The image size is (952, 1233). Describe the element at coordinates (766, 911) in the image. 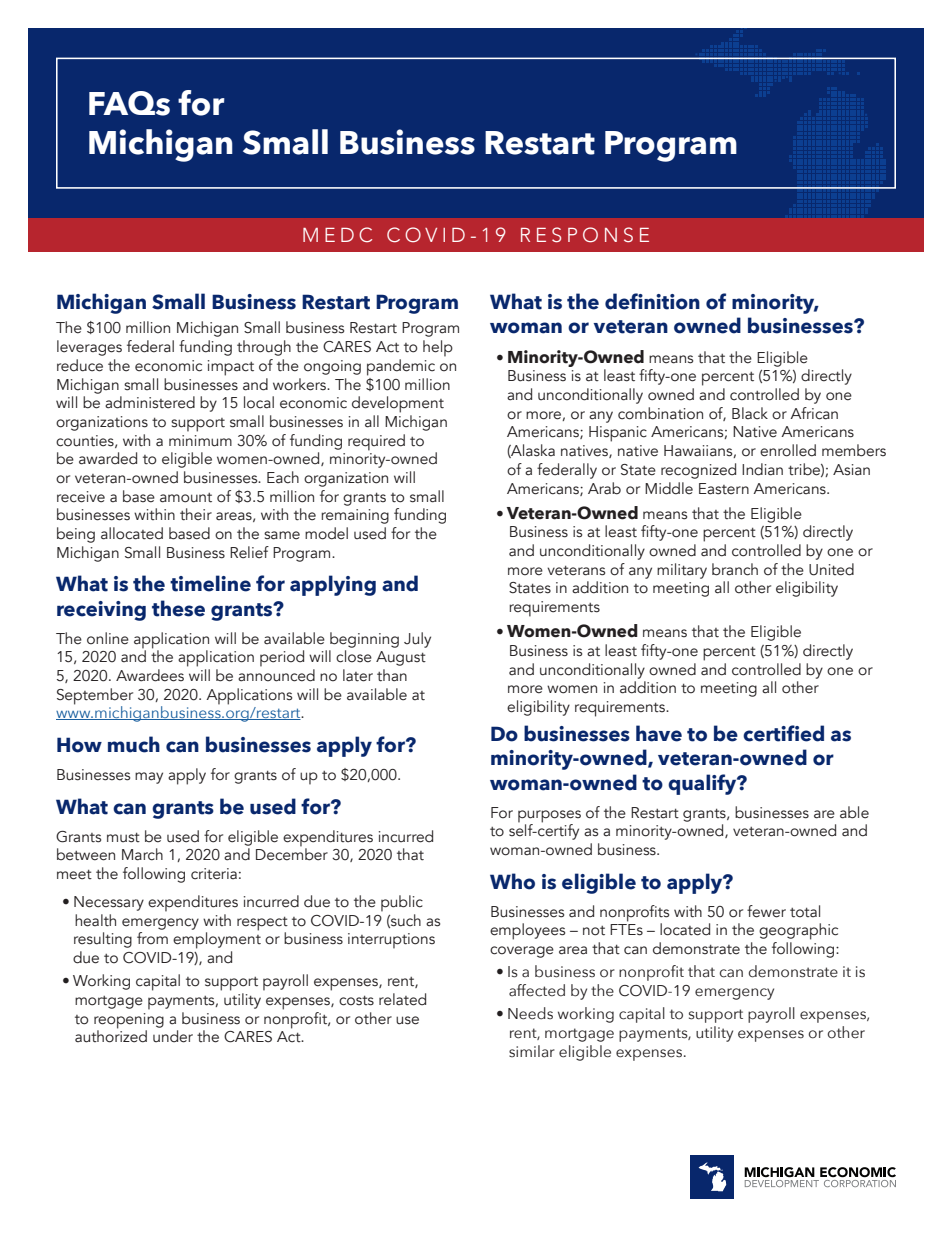

I see `fewer` at that location.
